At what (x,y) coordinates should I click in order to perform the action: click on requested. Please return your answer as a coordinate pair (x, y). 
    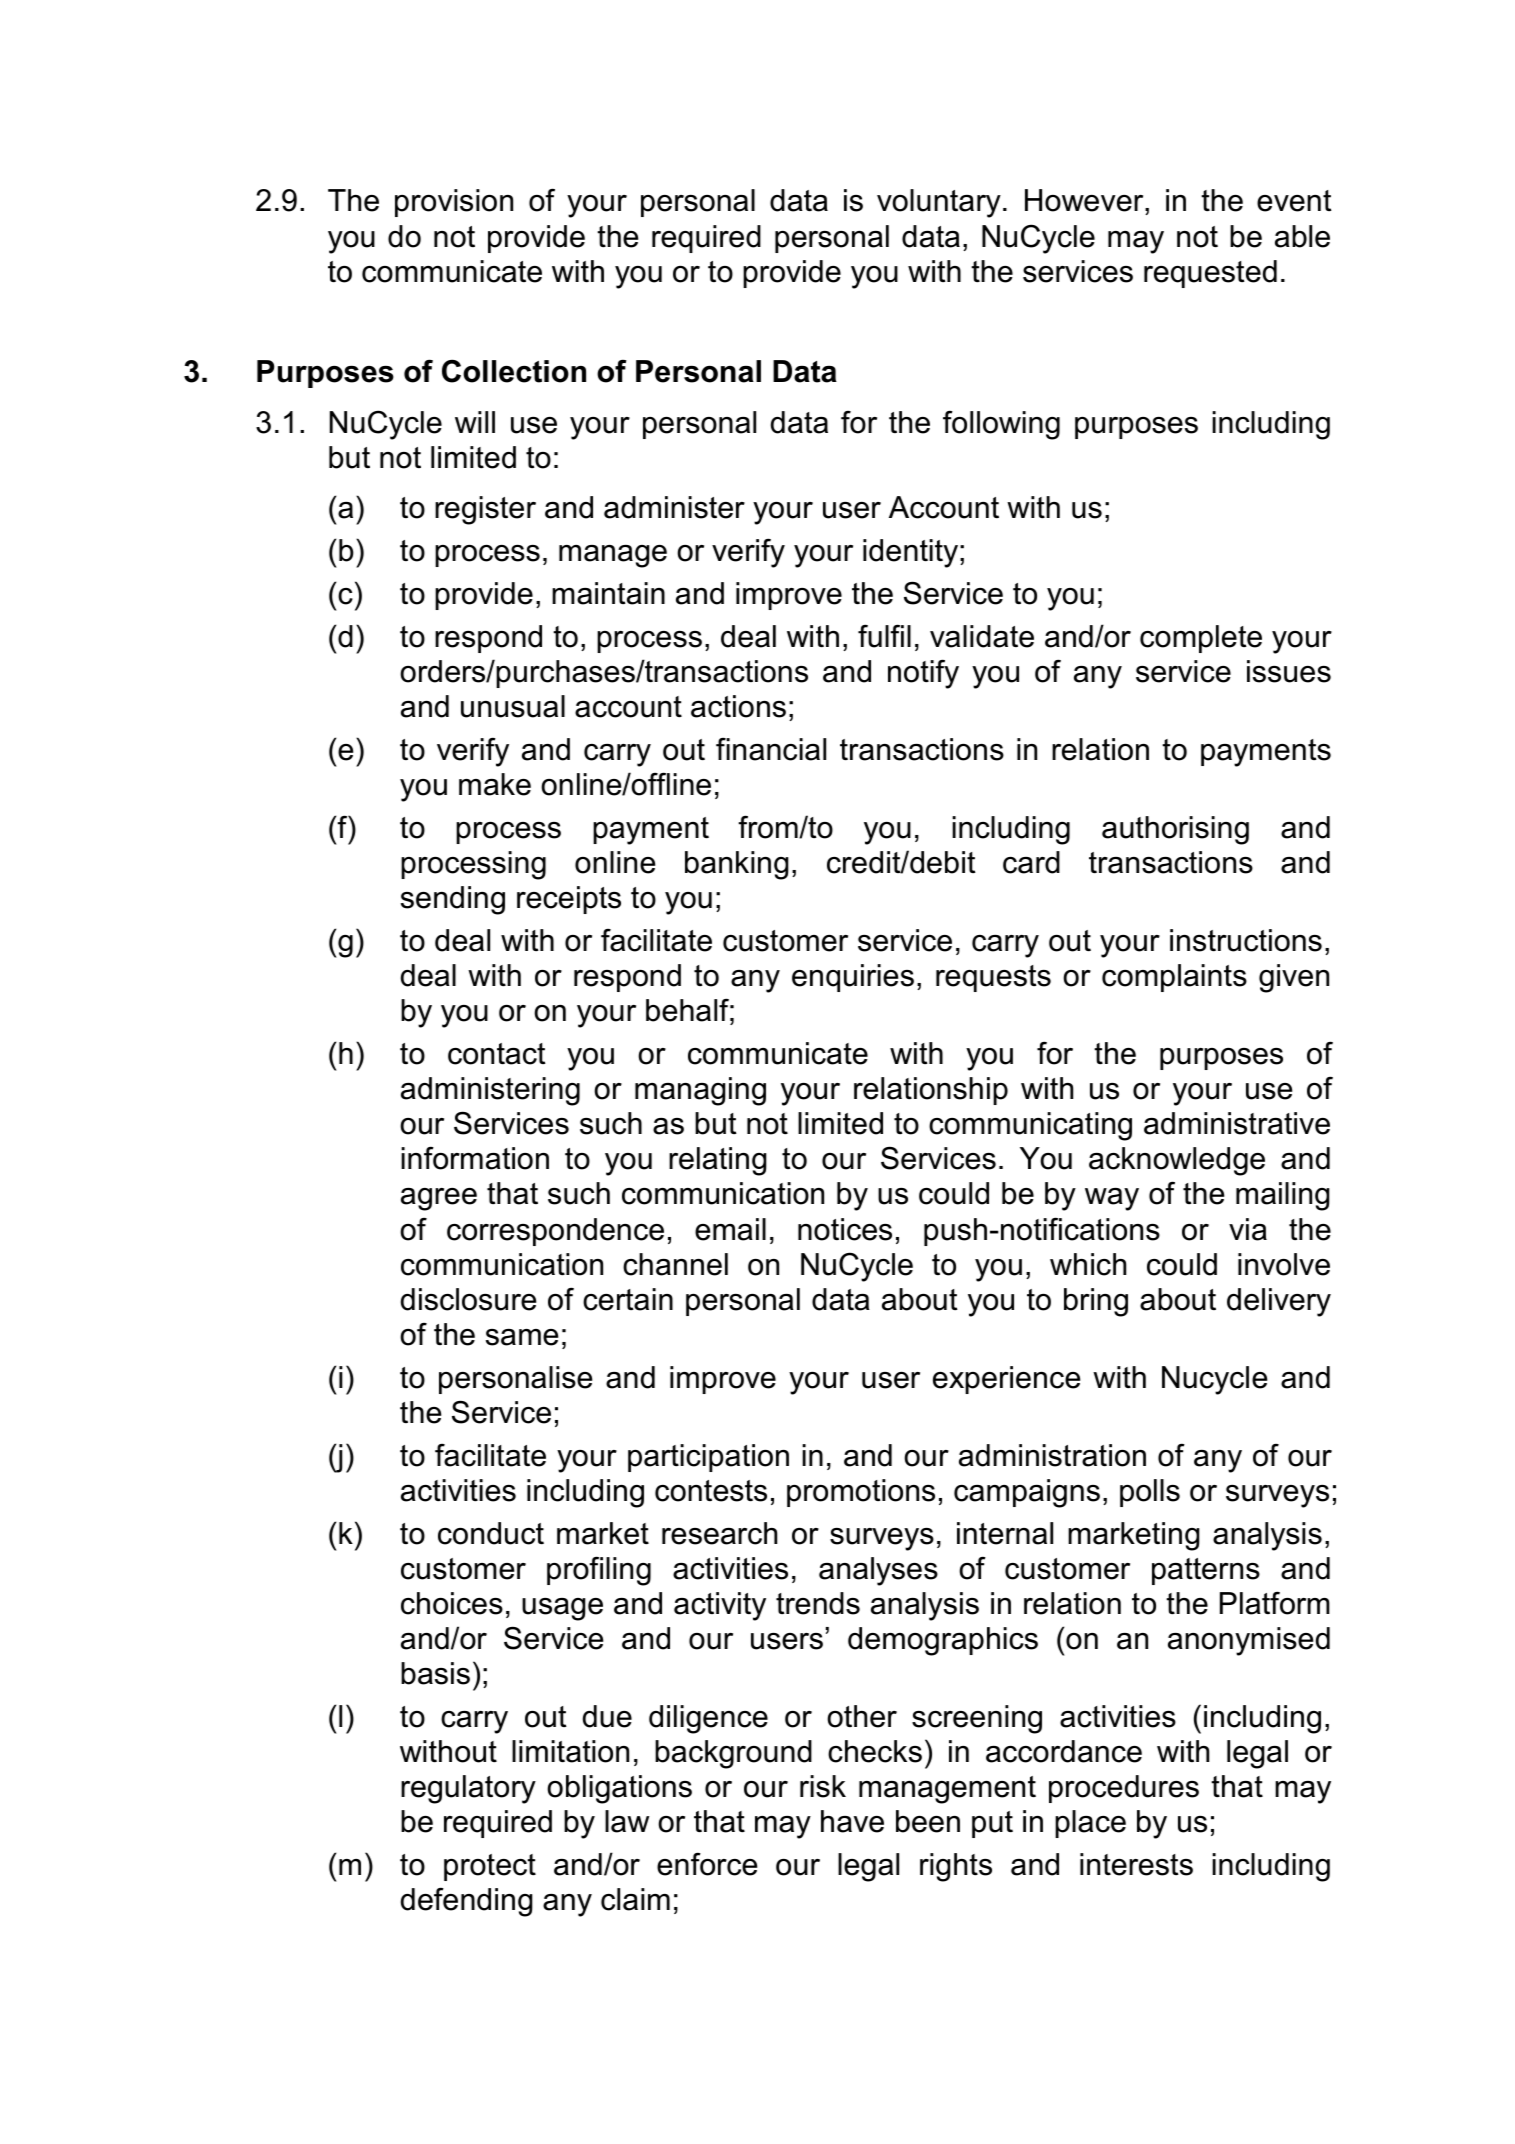
    Looking at the image, I should click on (1210, 274).
